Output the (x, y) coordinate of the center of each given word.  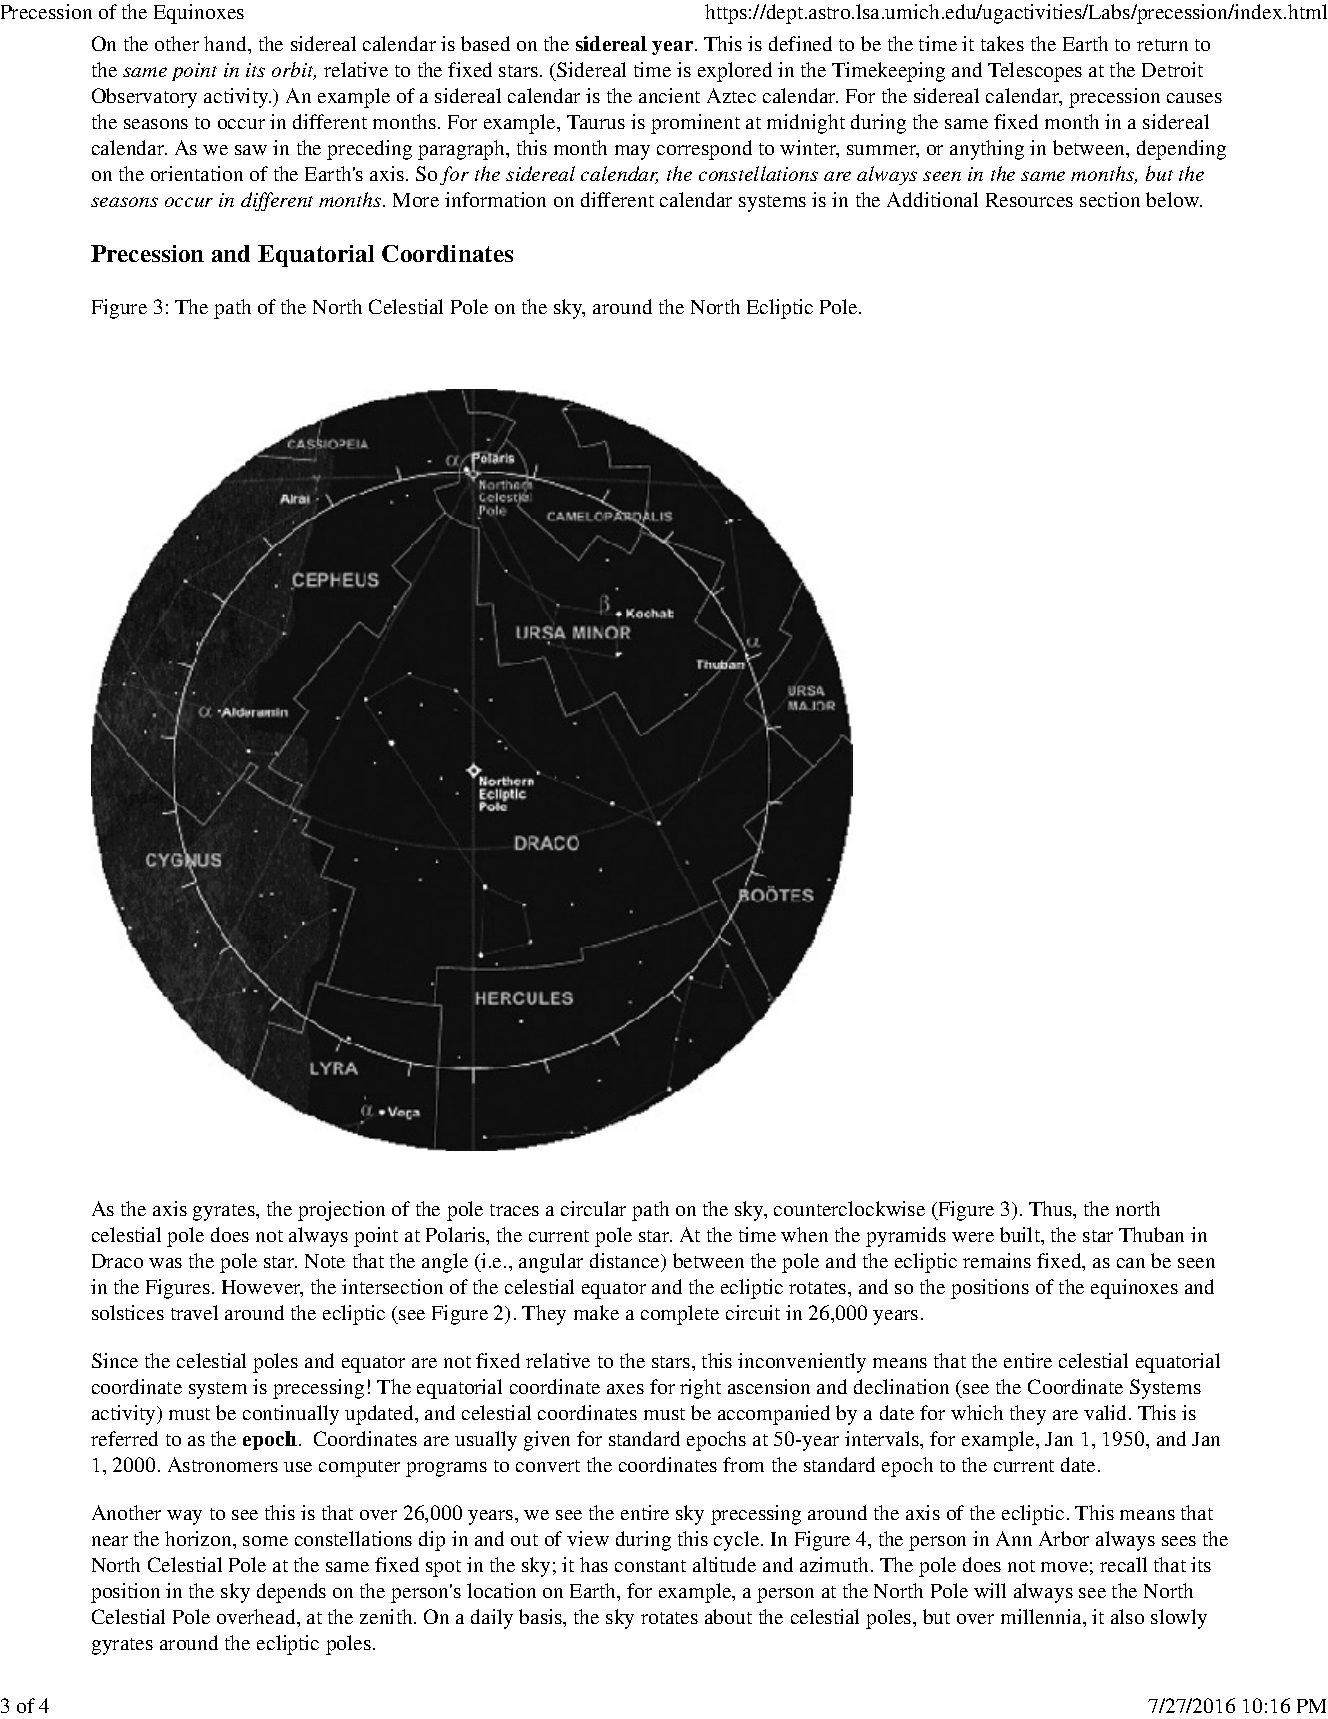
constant (650, 1566)
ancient (669, 95)
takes (1002, 43)
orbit (294, 71)
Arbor (1064, 1538)
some (265, 1541)
